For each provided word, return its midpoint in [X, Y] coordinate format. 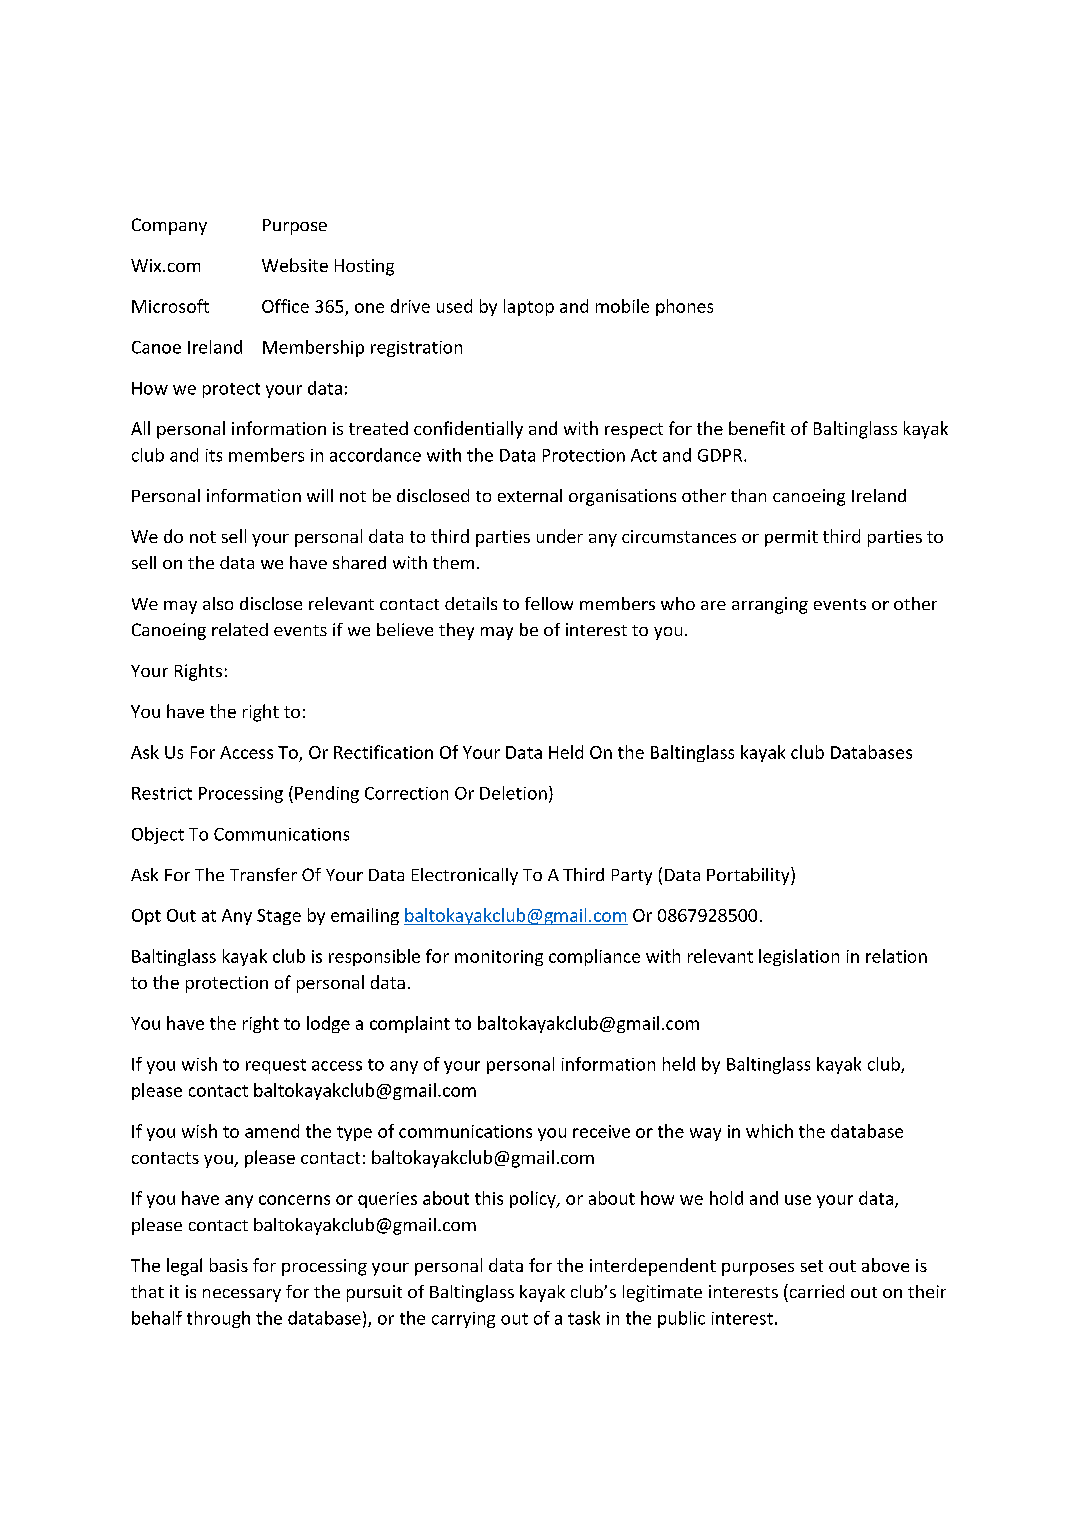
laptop [529, 307]
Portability [749, 876]
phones [684, 307]
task [584, 1318]
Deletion [513, 793]
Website [295, 265]
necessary [242, 1295]
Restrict [162, 793]
